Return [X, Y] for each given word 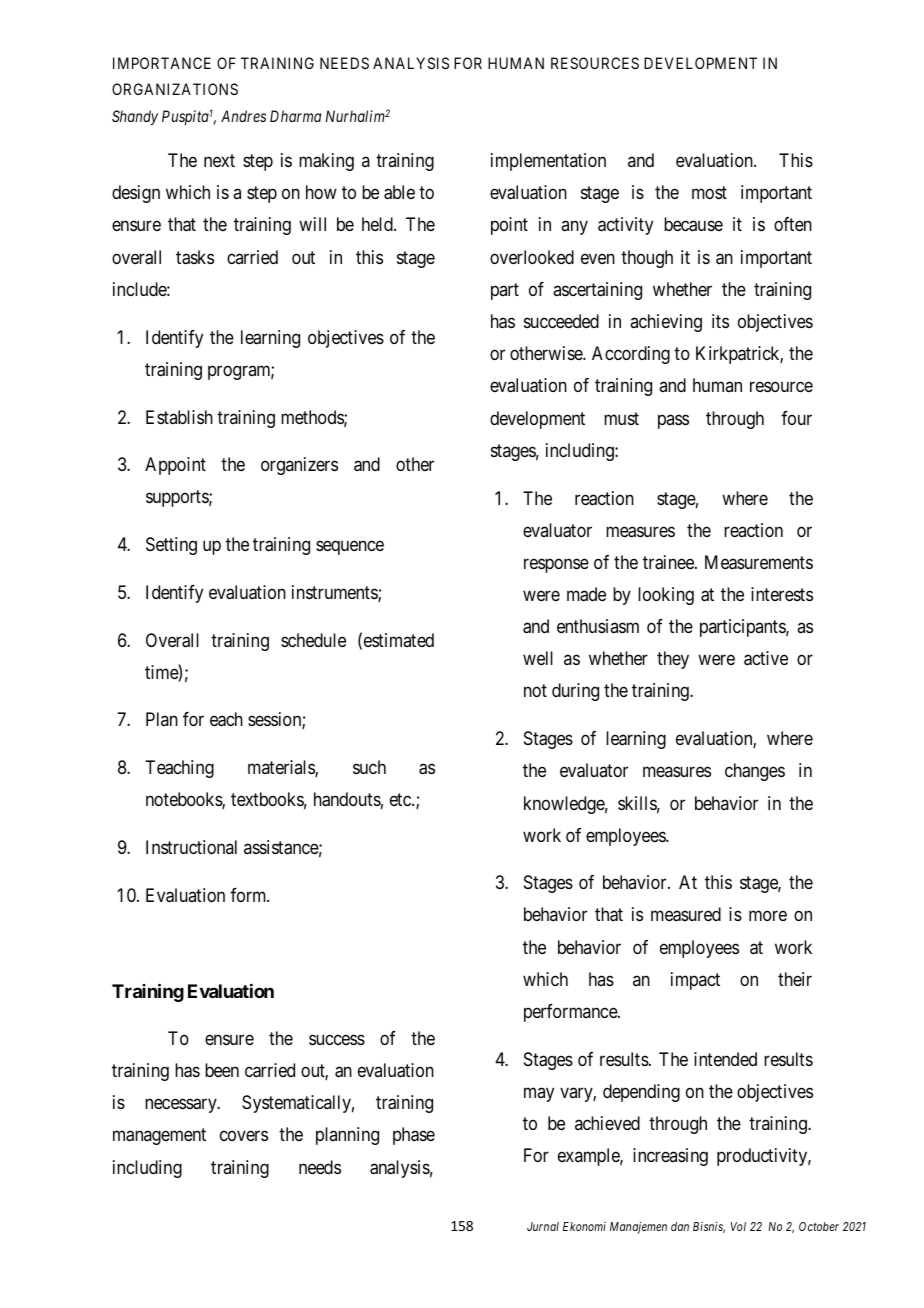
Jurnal [543, 1226]
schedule [313, 640]
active [766, 658]
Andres [243, 116]
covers [244, 1136]
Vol [738, 1226]
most [709, 193]
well [538, 658]
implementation [548, 162]
